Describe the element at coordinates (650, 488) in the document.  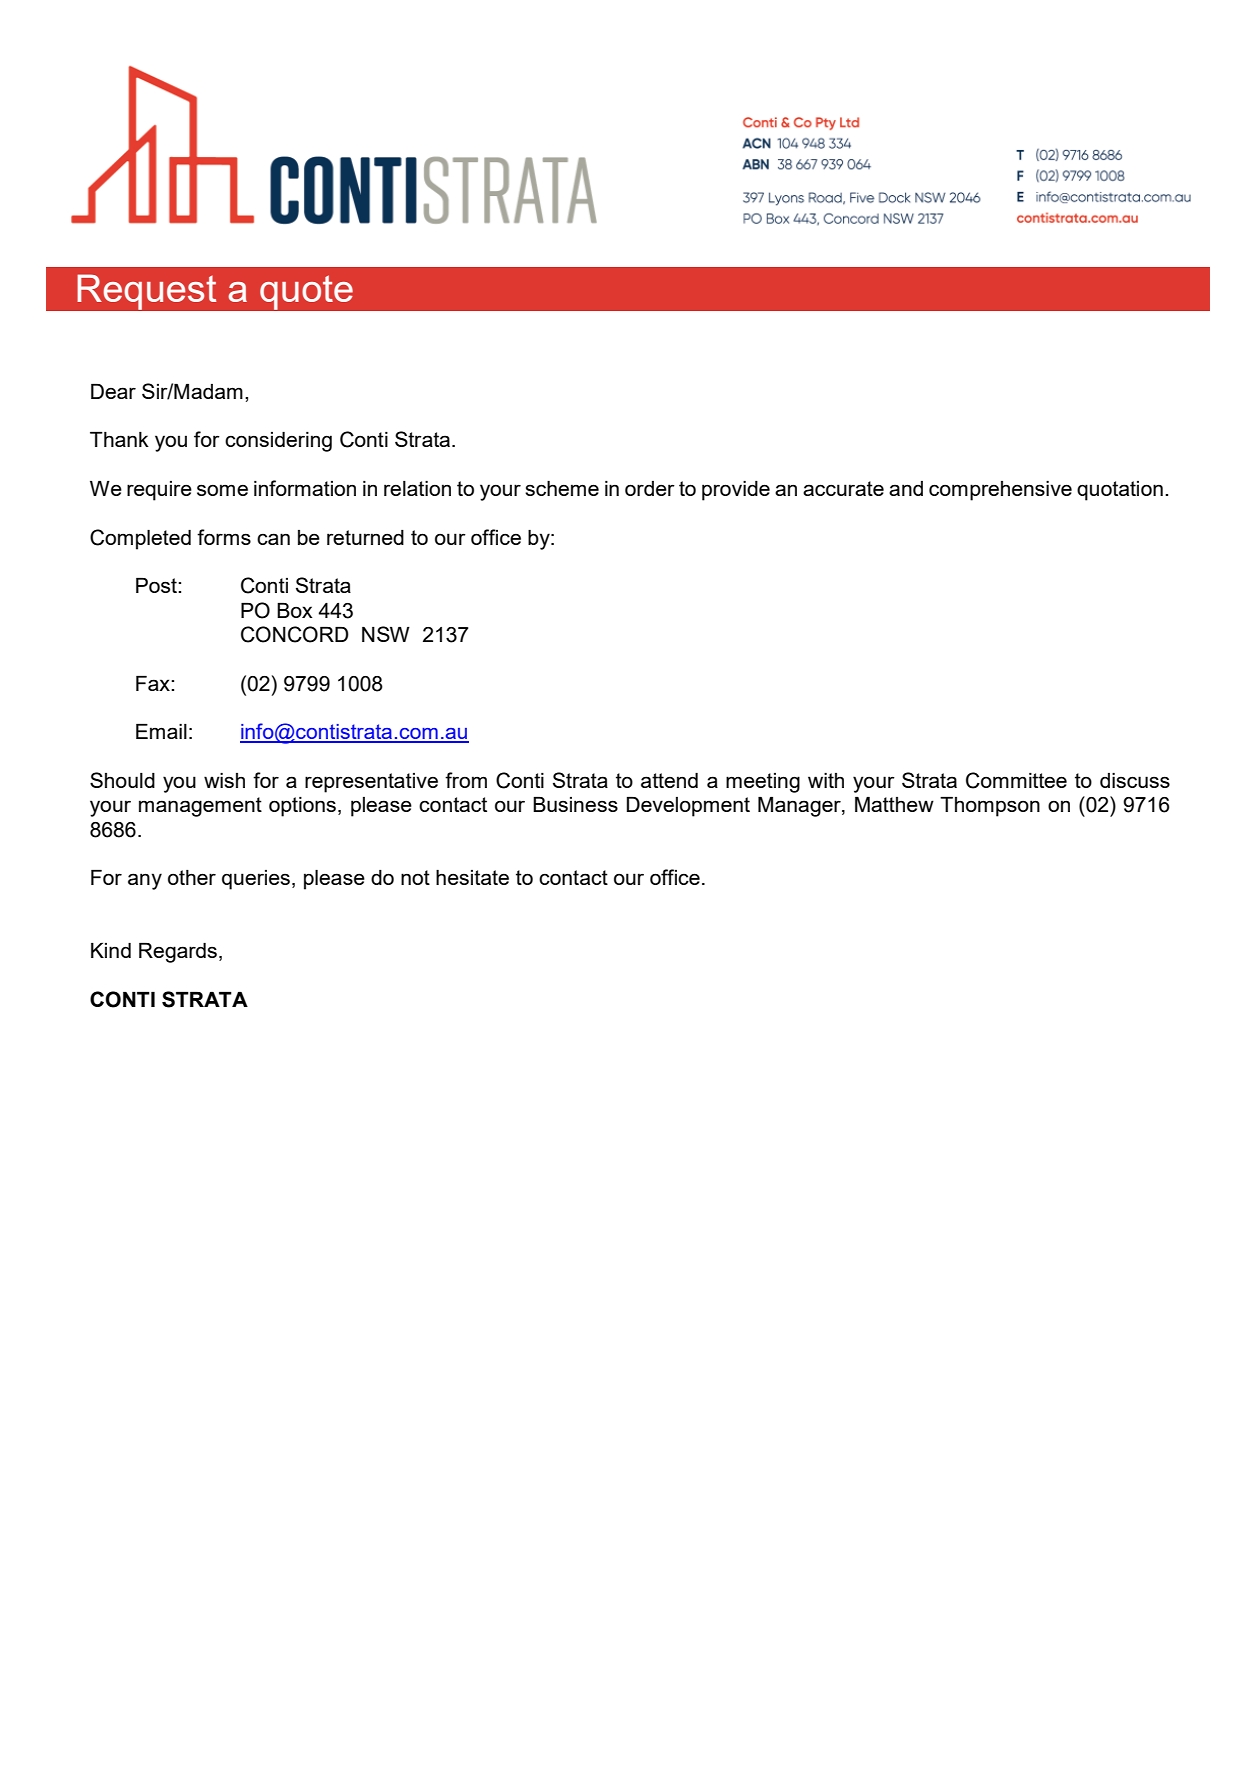
I see `order` at that location.
